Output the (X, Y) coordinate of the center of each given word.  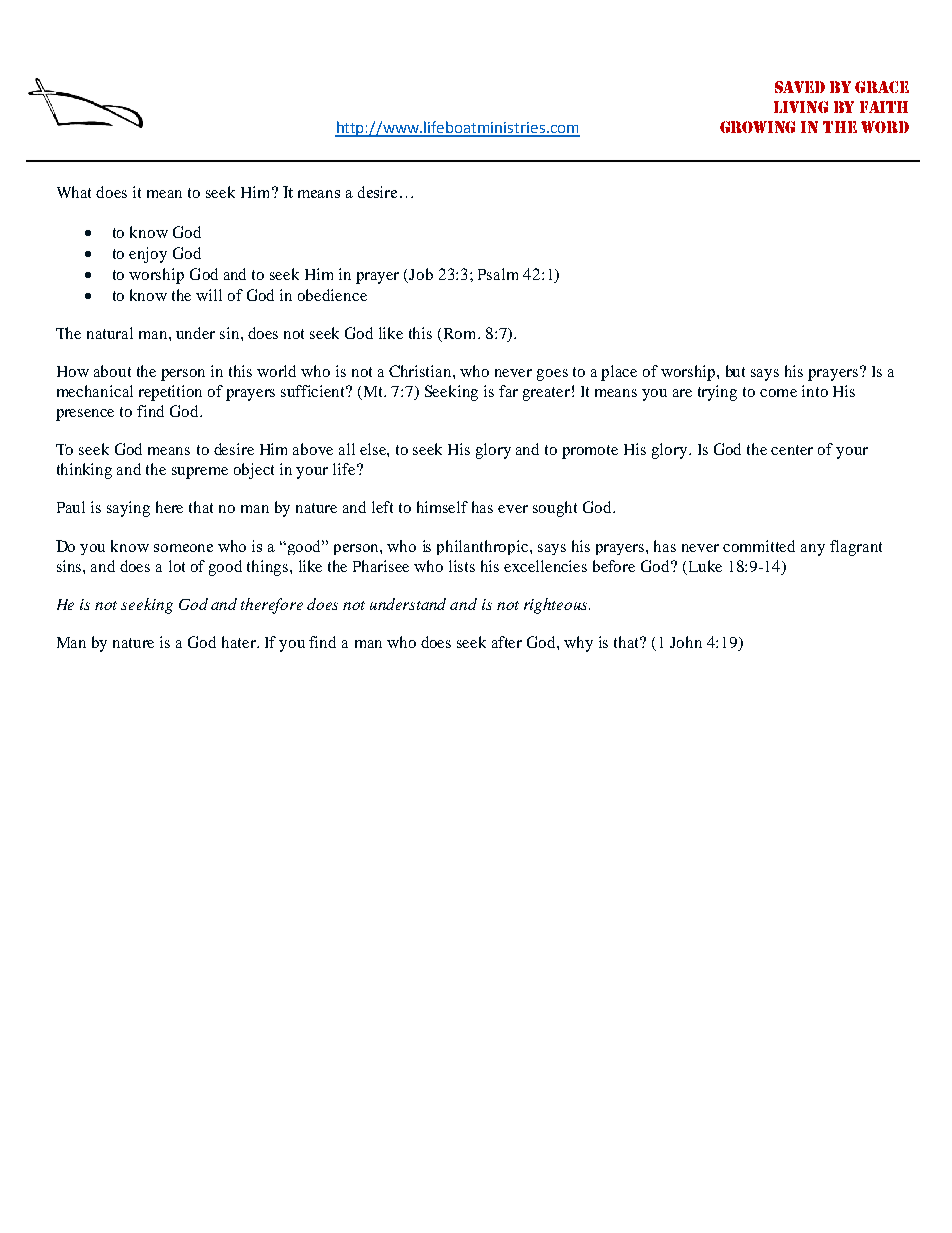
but (735, 371)
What (74, 192)
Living (801, 107)
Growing (757, 127)
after (507, 642)
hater (240, 642)
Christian (421, 371)
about (112, 371)
